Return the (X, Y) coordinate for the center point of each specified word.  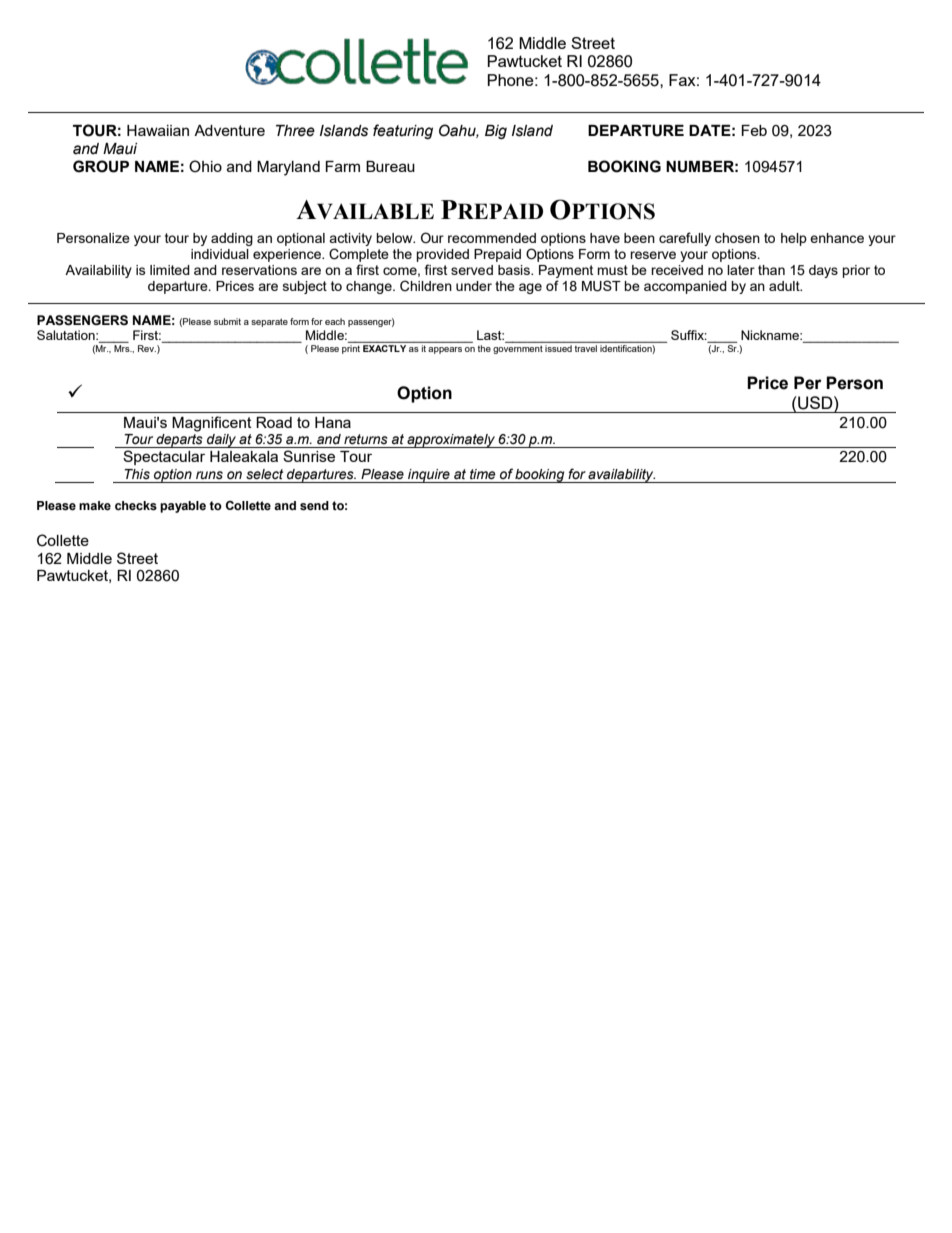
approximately (451, 441)
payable (183, 507)
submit (227, 321)
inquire (429, 476)
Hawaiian (158, 130)
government (518, 349)
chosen (737, 238)
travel (586, 347)
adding (232, 239)
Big (496, 132)
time (483, 474)
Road (274, 422)
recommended (492, 238)
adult (785, 286)
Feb (754, 130)
